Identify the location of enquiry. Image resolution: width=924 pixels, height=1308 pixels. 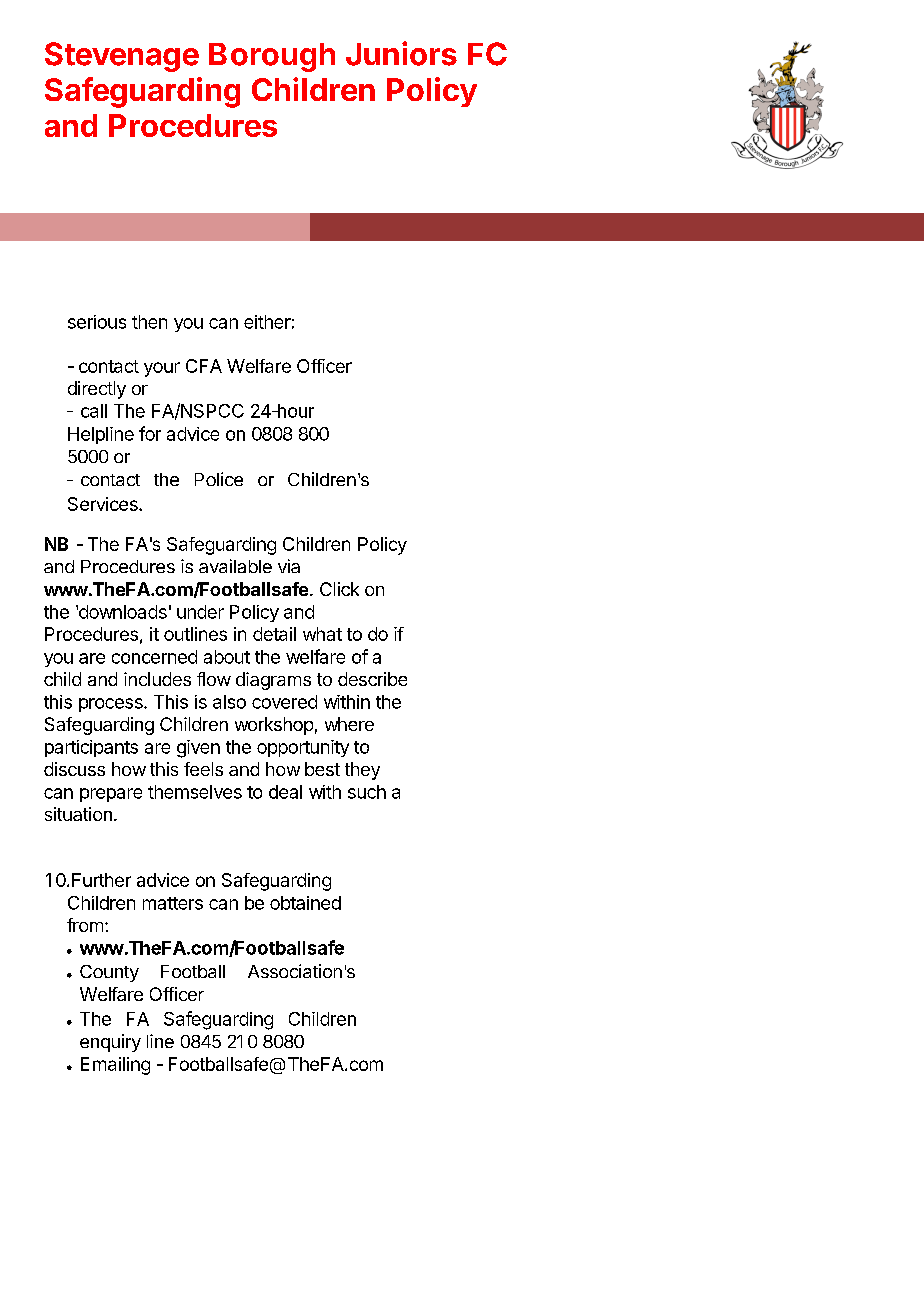
(110, 1043).
